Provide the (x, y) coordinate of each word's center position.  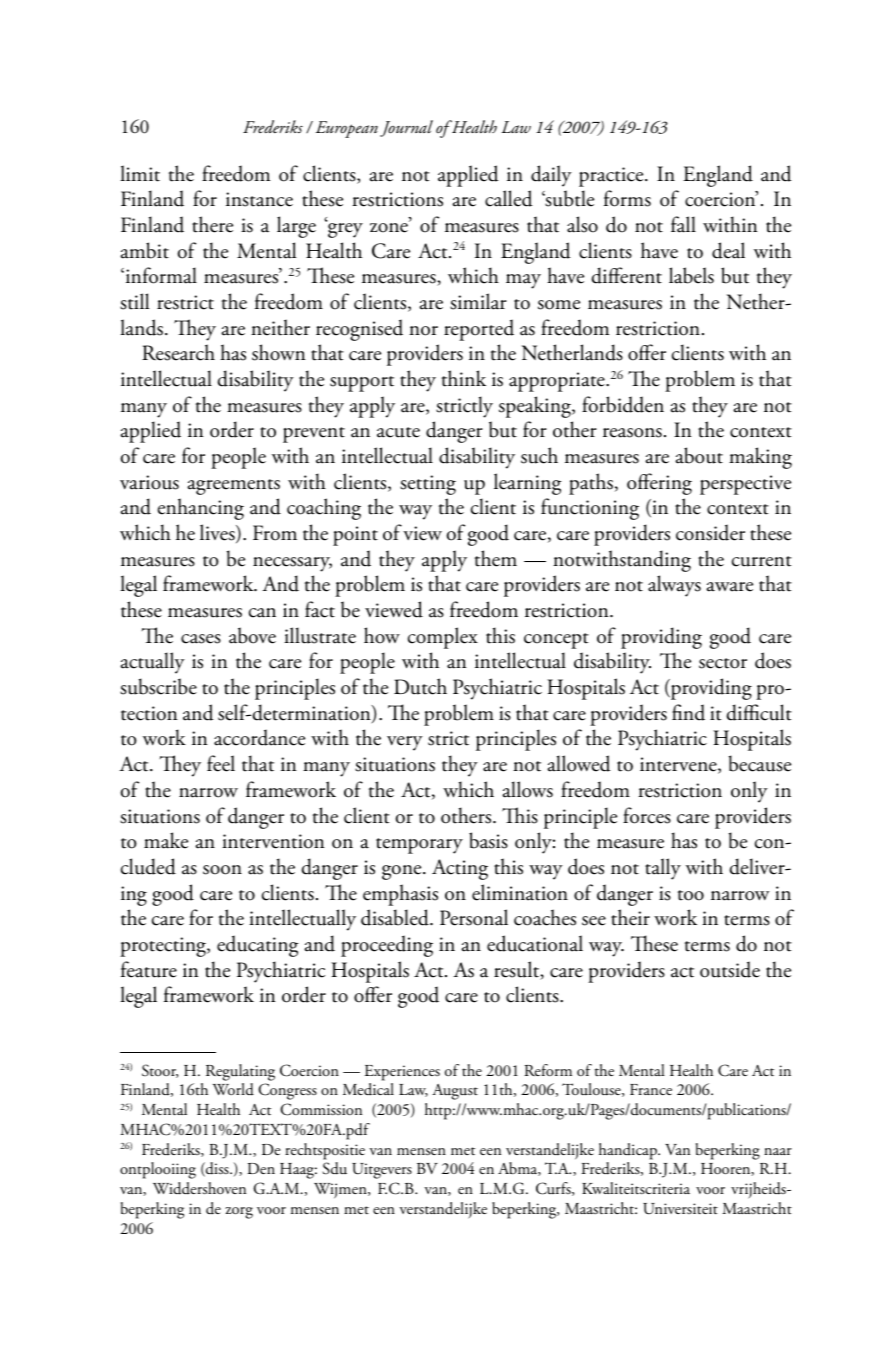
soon (222, 870)
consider (710, 532)
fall (683, 224)
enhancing (201, 509)
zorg (239, 1213)
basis (488, 840)
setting (428, 485)
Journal (406, 128)
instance (259, 199)
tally (663, 869)
